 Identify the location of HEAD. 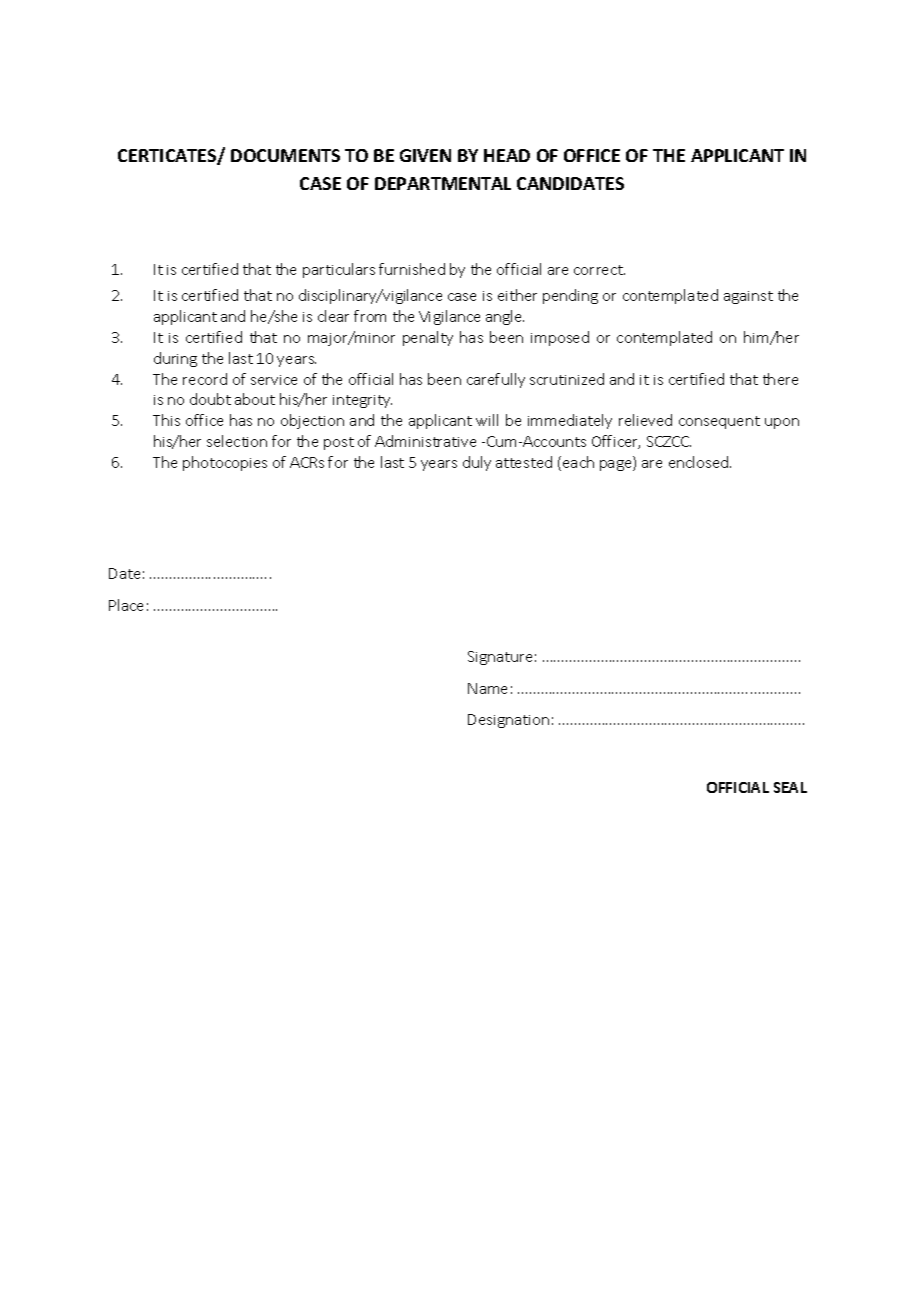
(507, 155).
